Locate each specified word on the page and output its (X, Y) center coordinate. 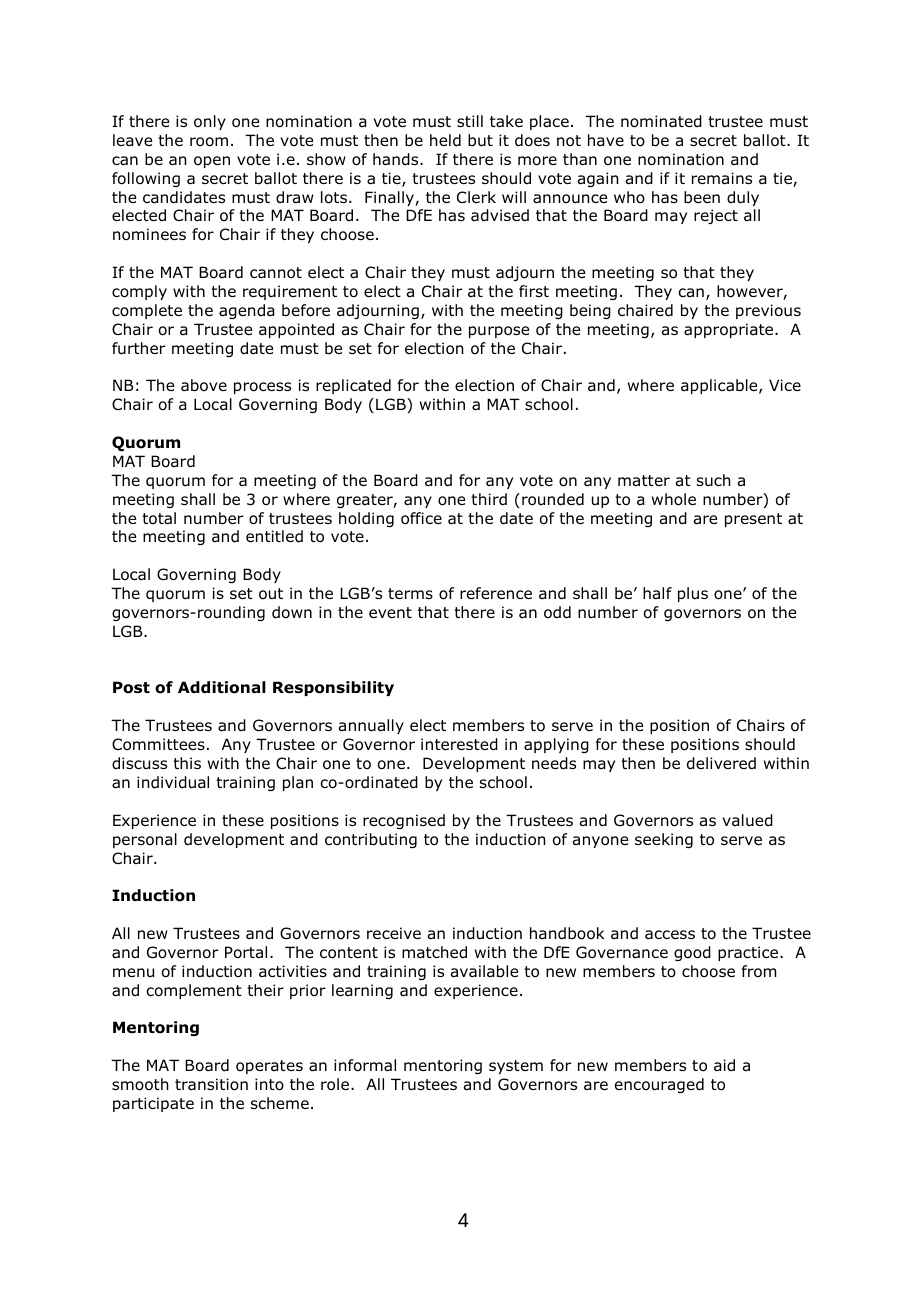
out (271, 594)
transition (211, 1084)
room (209, 142)
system (516, 1067)
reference (496, 593)
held (445, 140)
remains (722, 178)
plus (693, 594)
